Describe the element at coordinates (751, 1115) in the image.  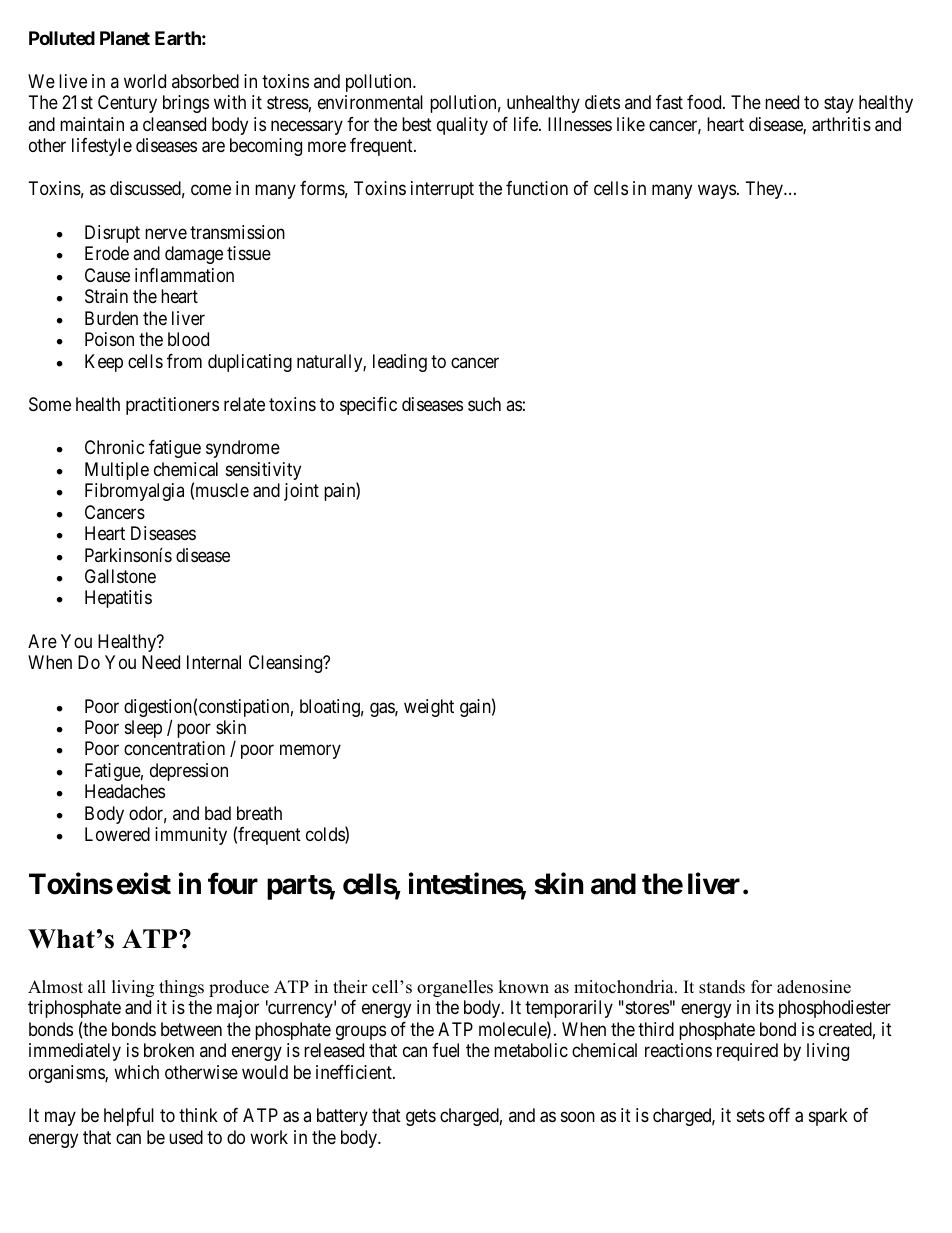
I see `sets` at that location.
